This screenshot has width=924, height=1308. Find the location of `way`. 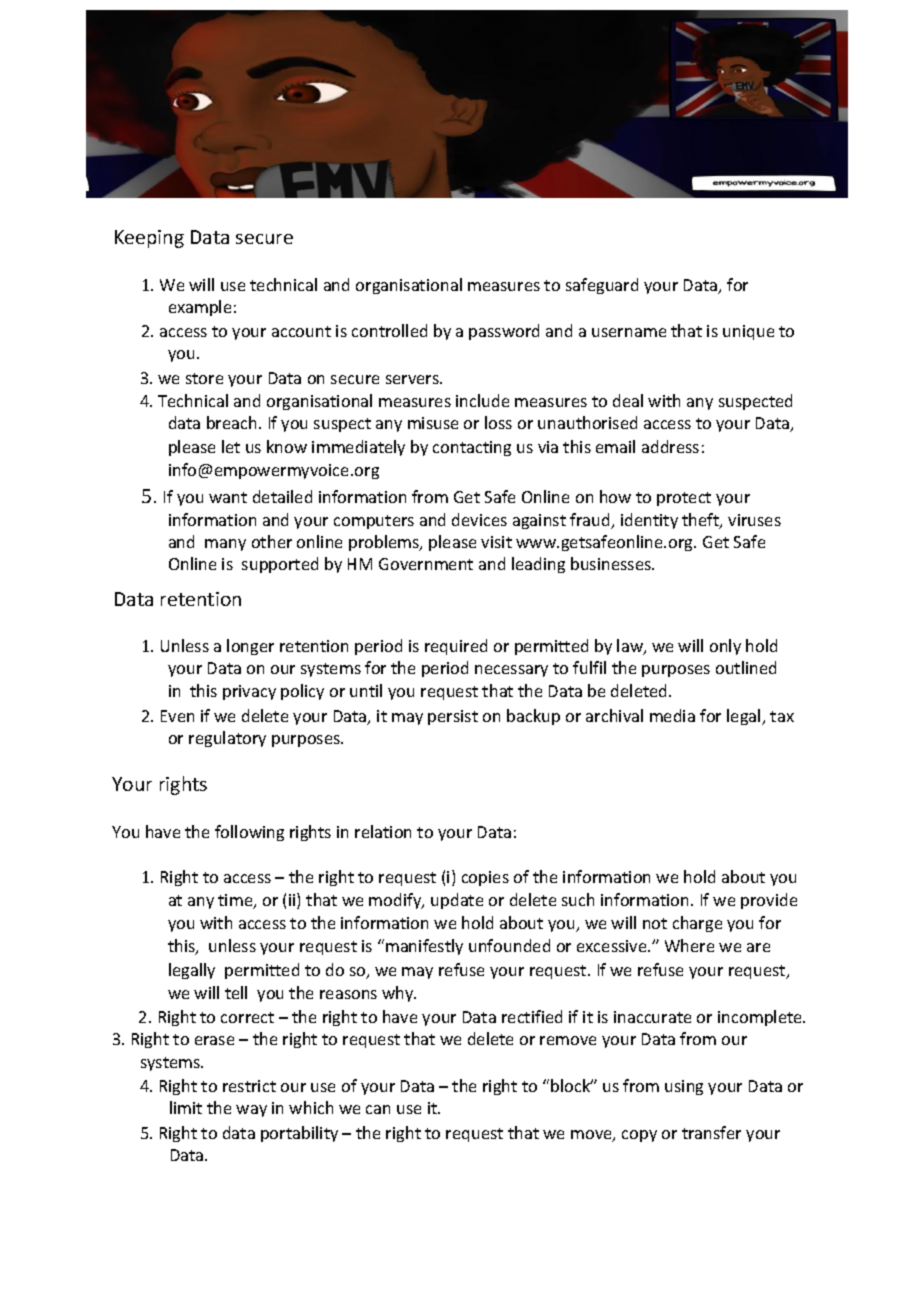

way is located at coordinates (251, 1111).
